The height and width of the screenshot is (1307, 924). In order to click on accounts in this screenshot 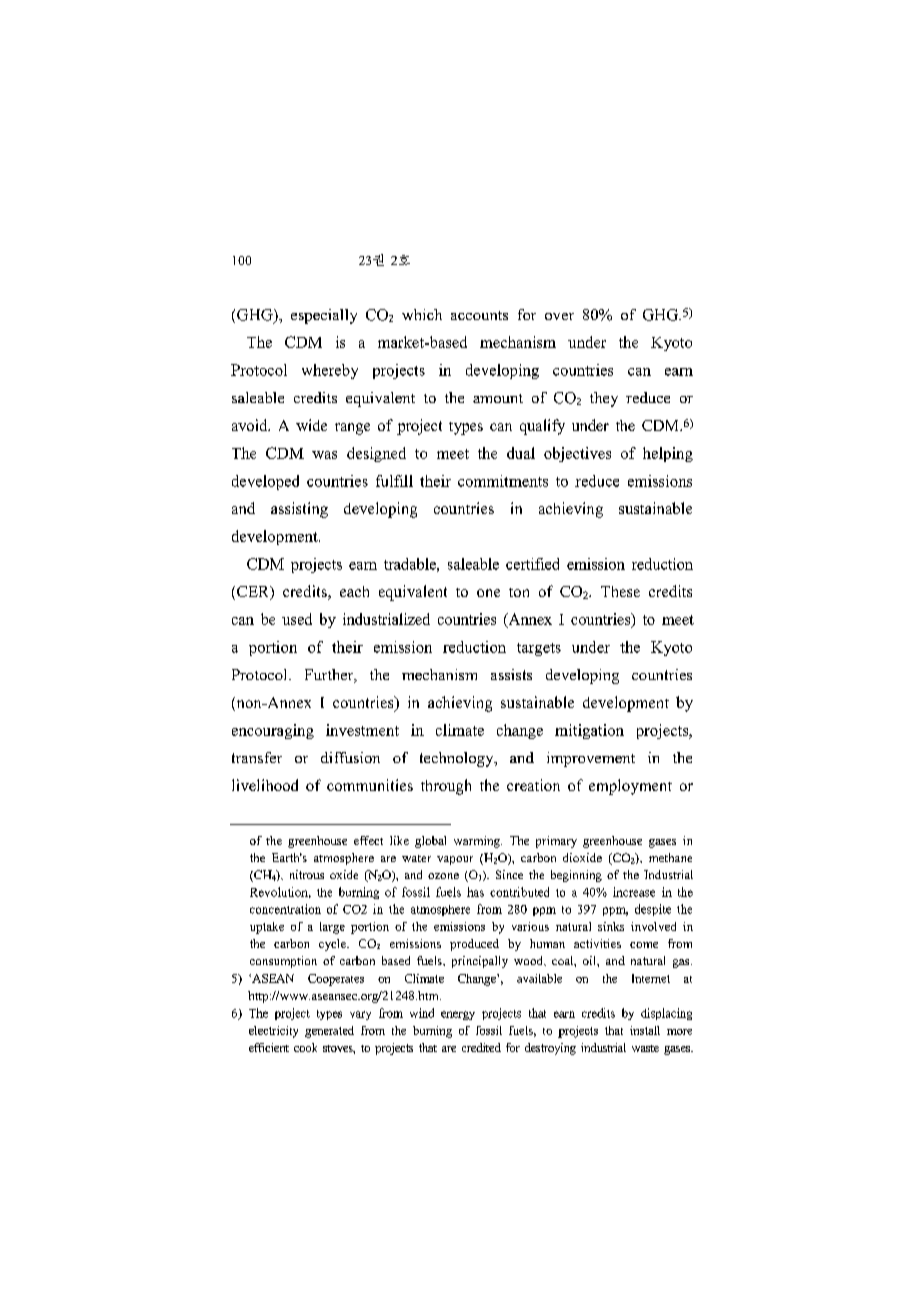, I will do `click(479, 315)`.
